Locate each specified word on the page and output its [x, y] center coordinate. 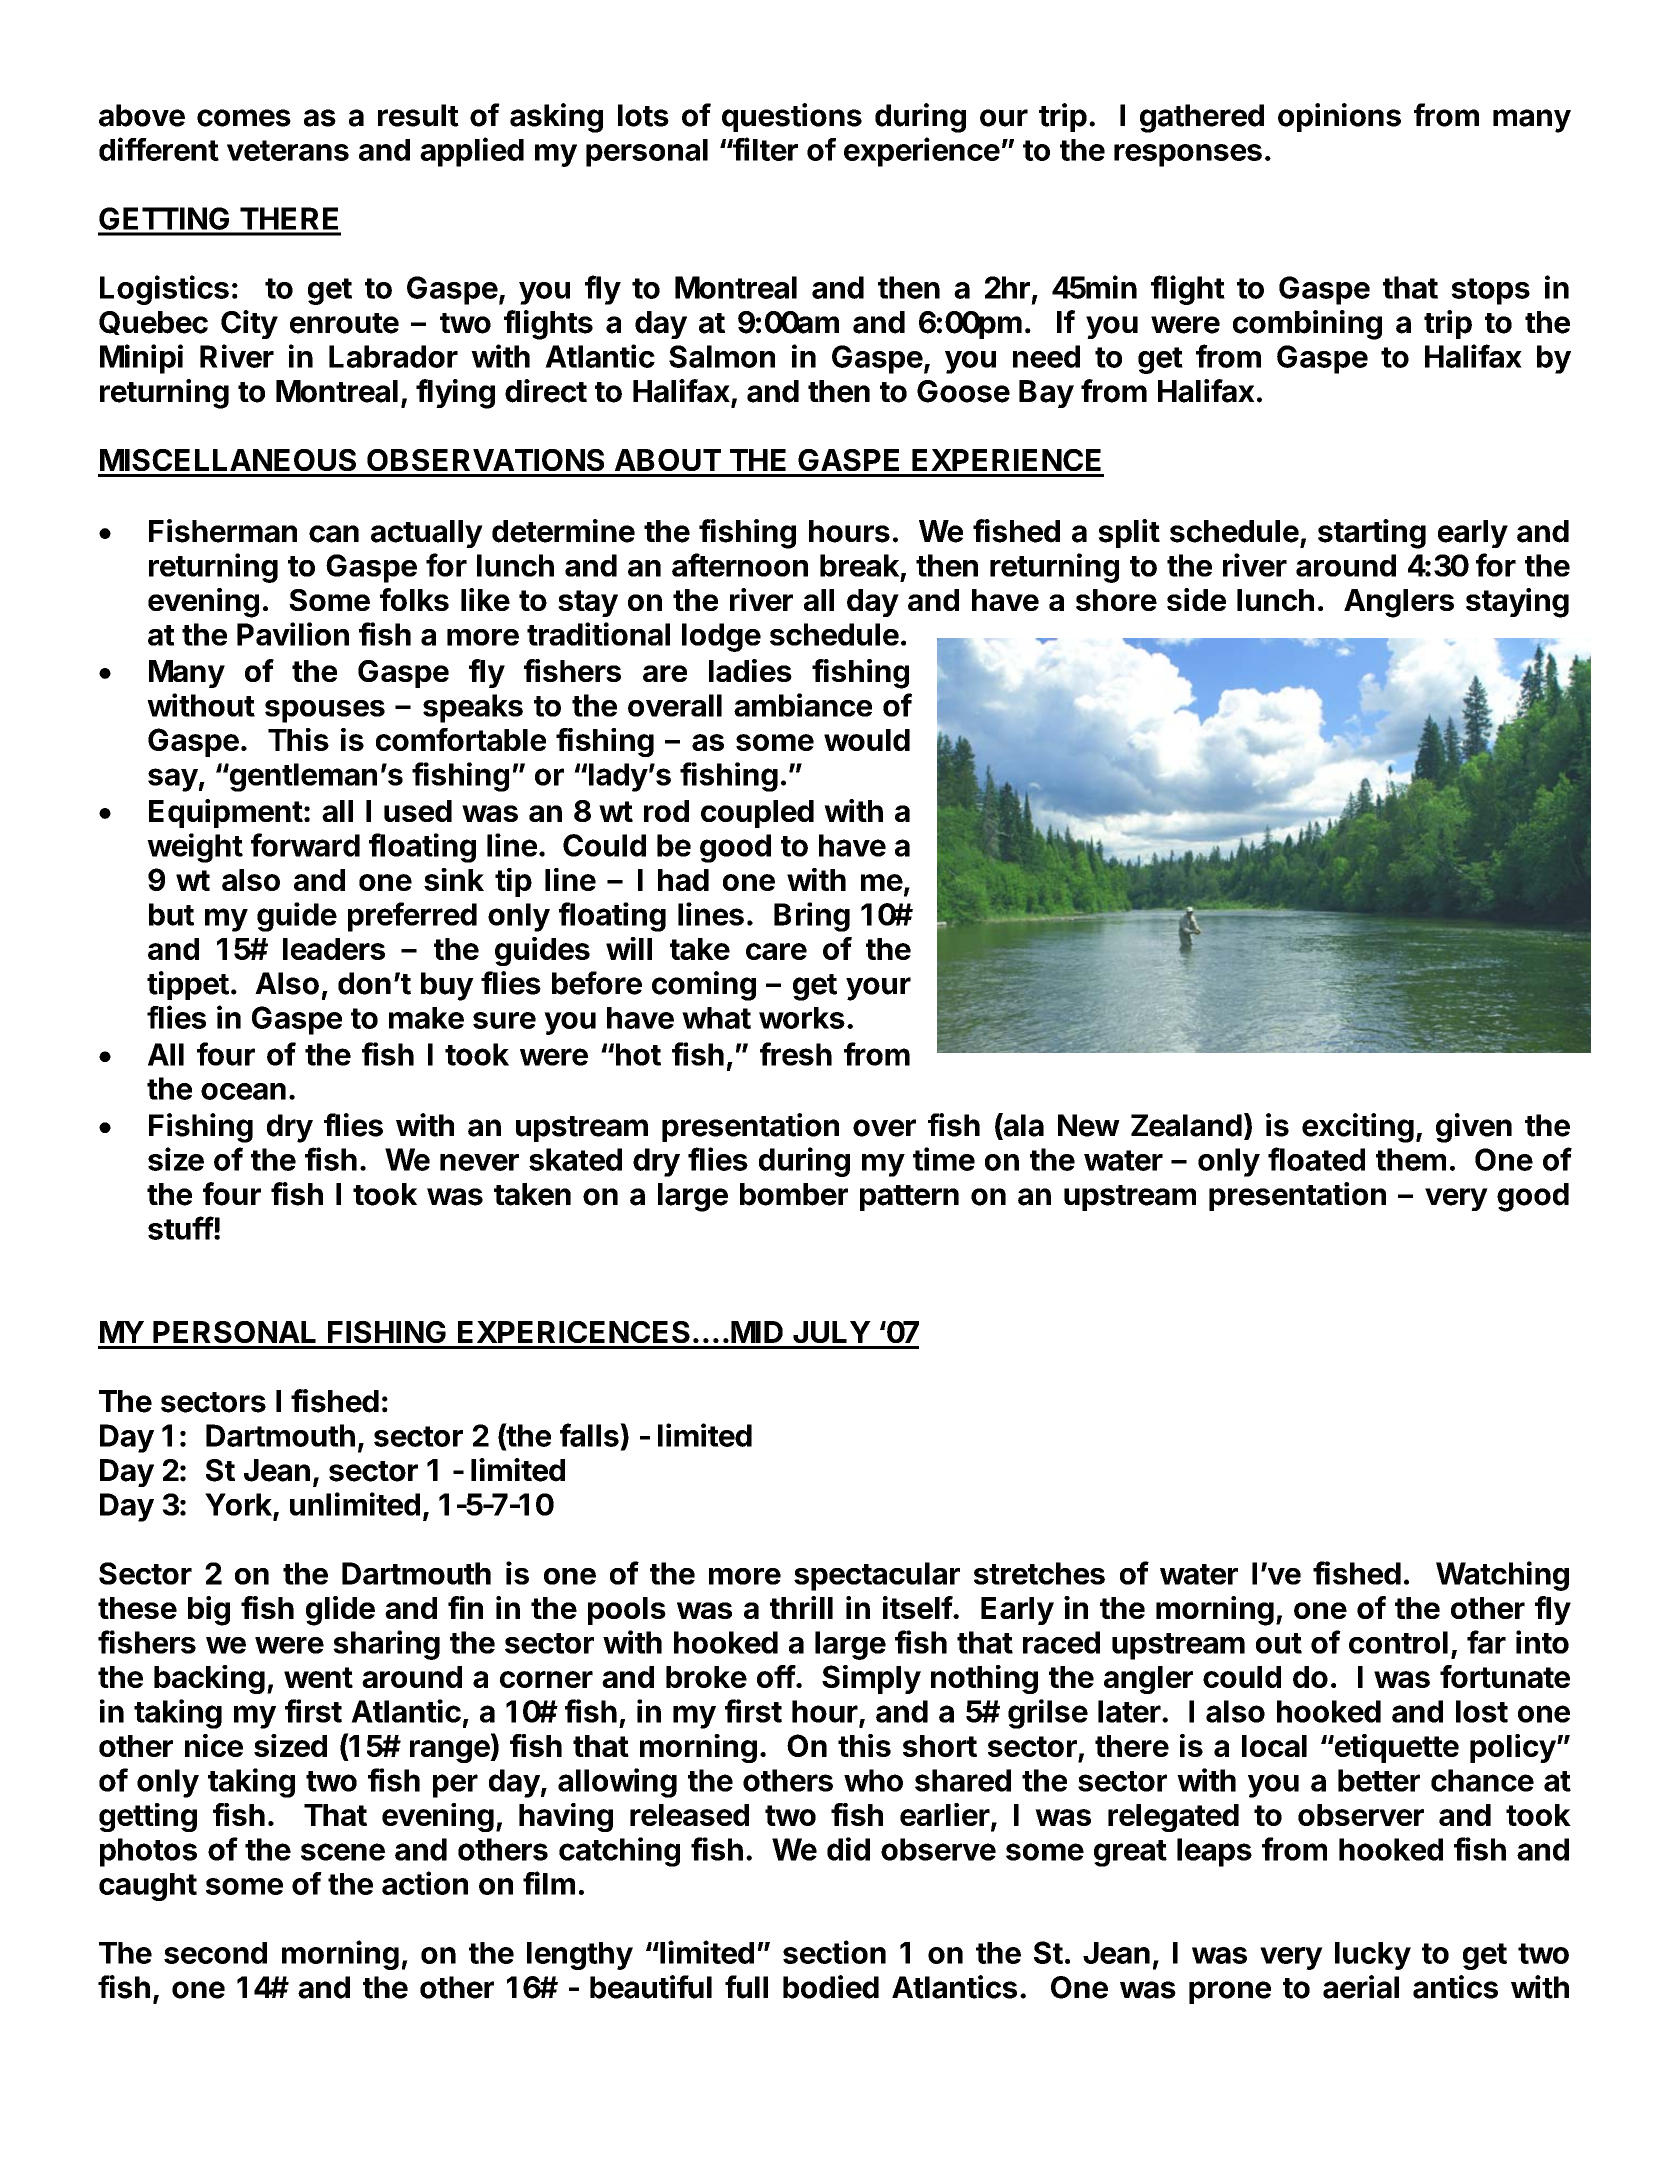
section [834, 1952]
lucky [1373, 1956]
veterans [288, 150]
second [215, 1953]
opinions [1339, 117]
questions [792, 117]
